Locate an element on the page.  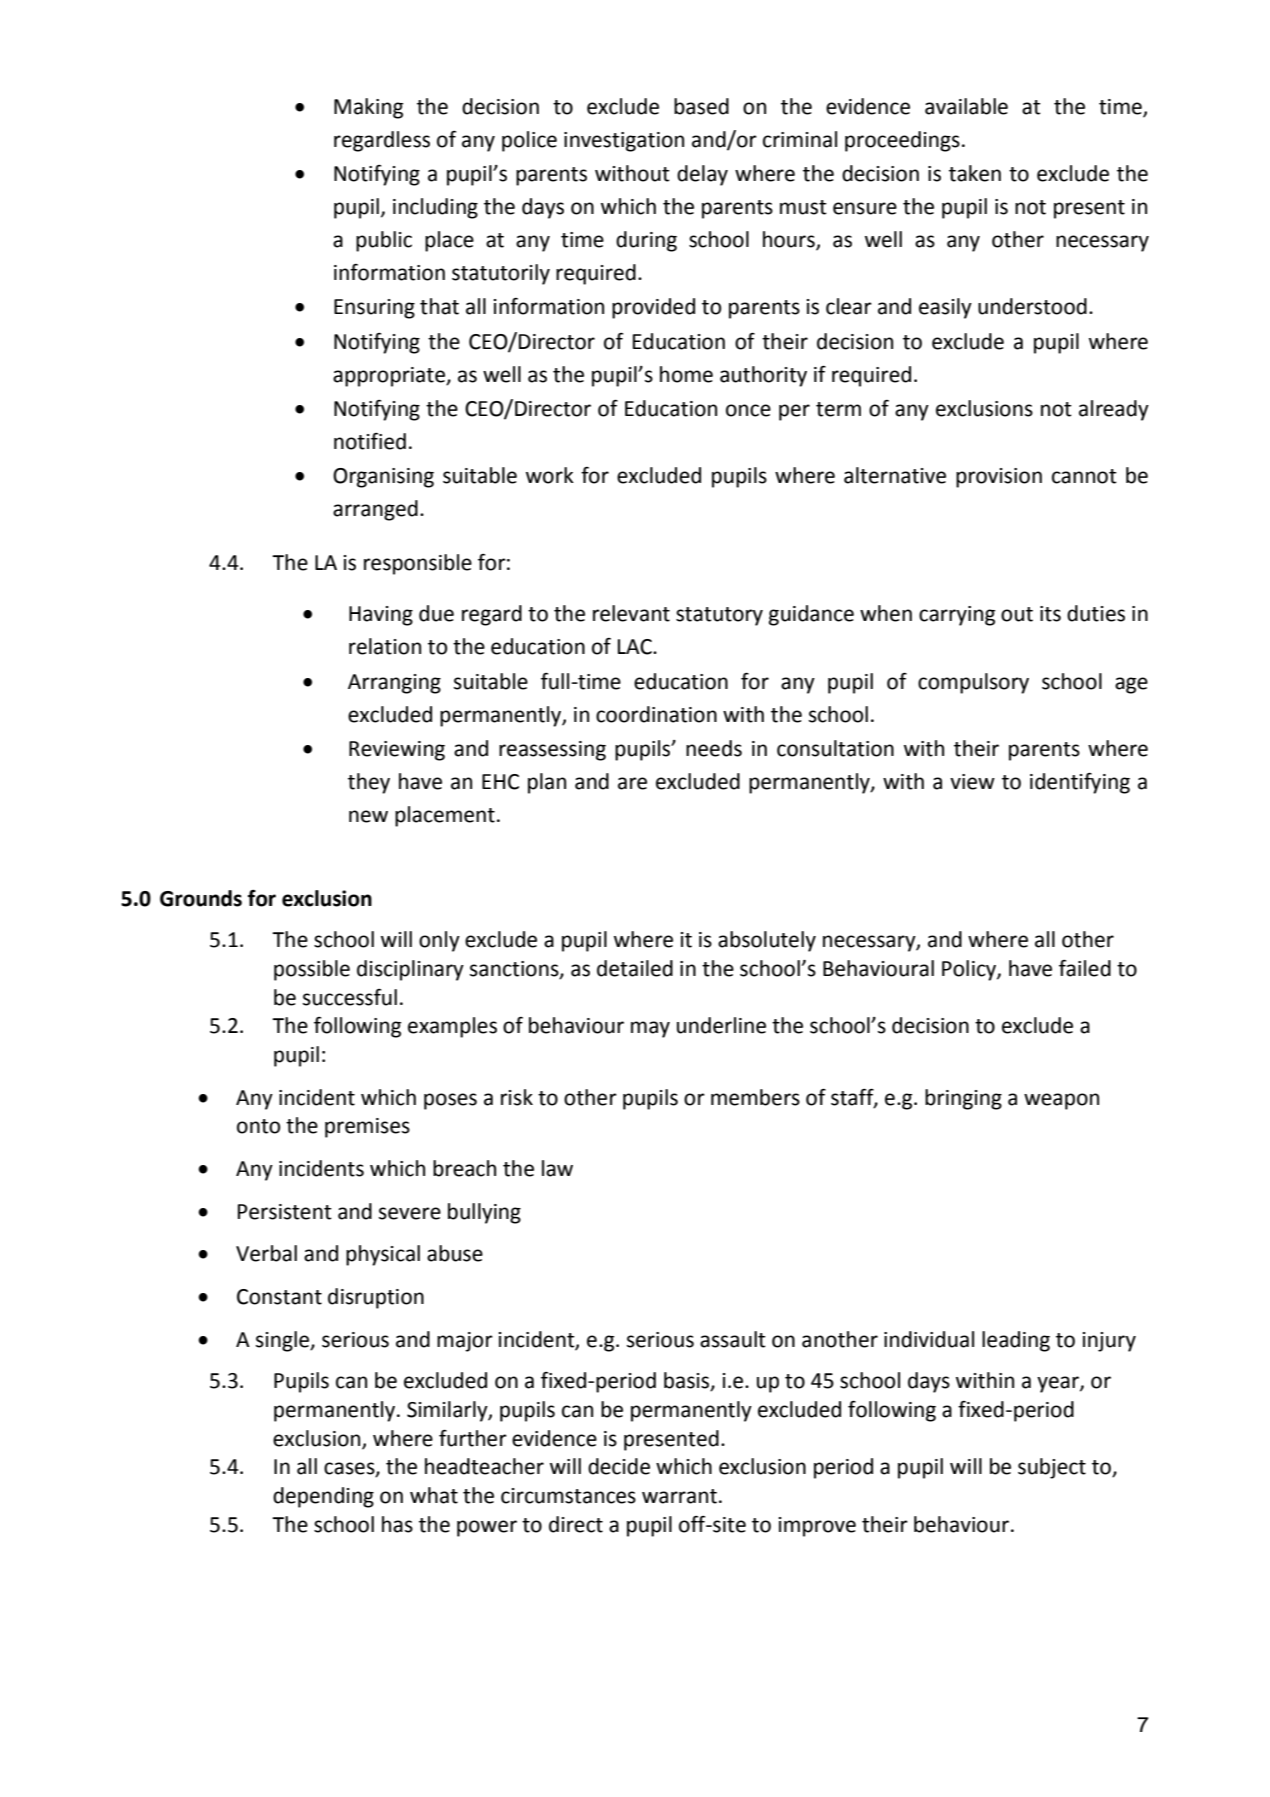
new is located at coordinates (368, 816).
